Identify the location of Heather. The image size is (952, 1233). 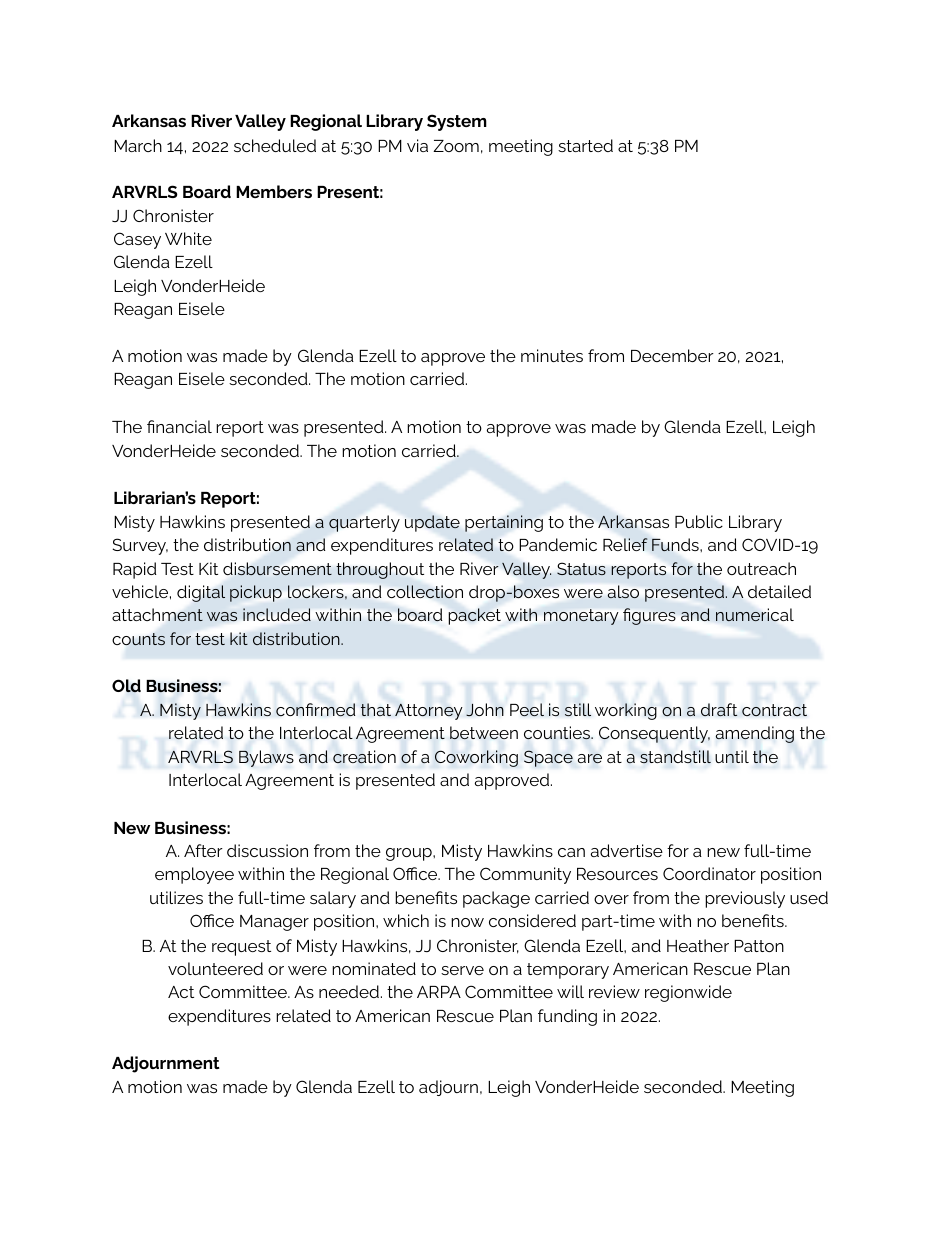
(698, 945).
